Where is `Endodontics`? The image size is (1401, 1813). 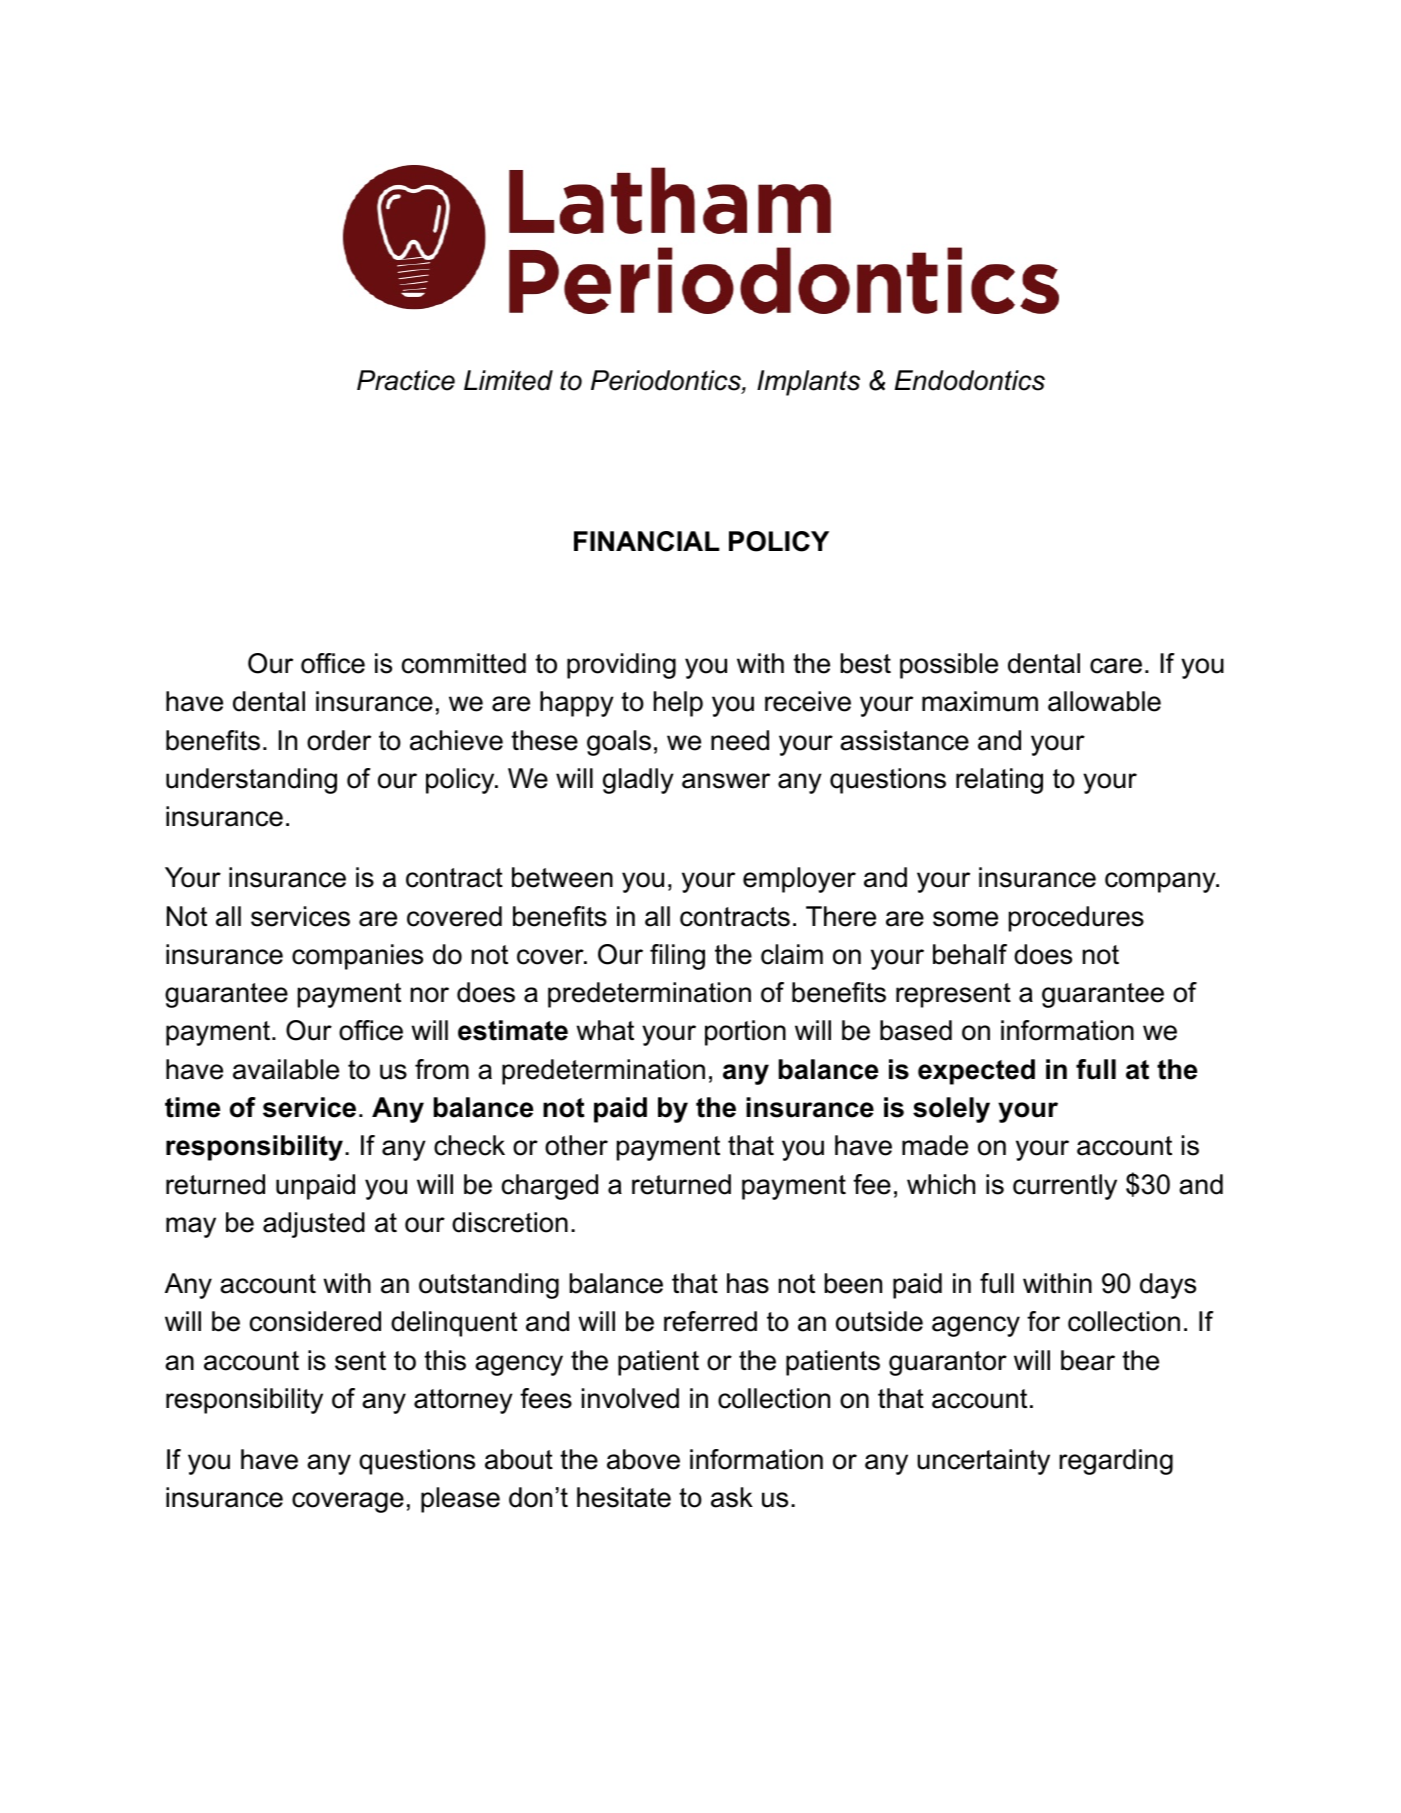 Endodontics is located at coordinates (970, 380).
